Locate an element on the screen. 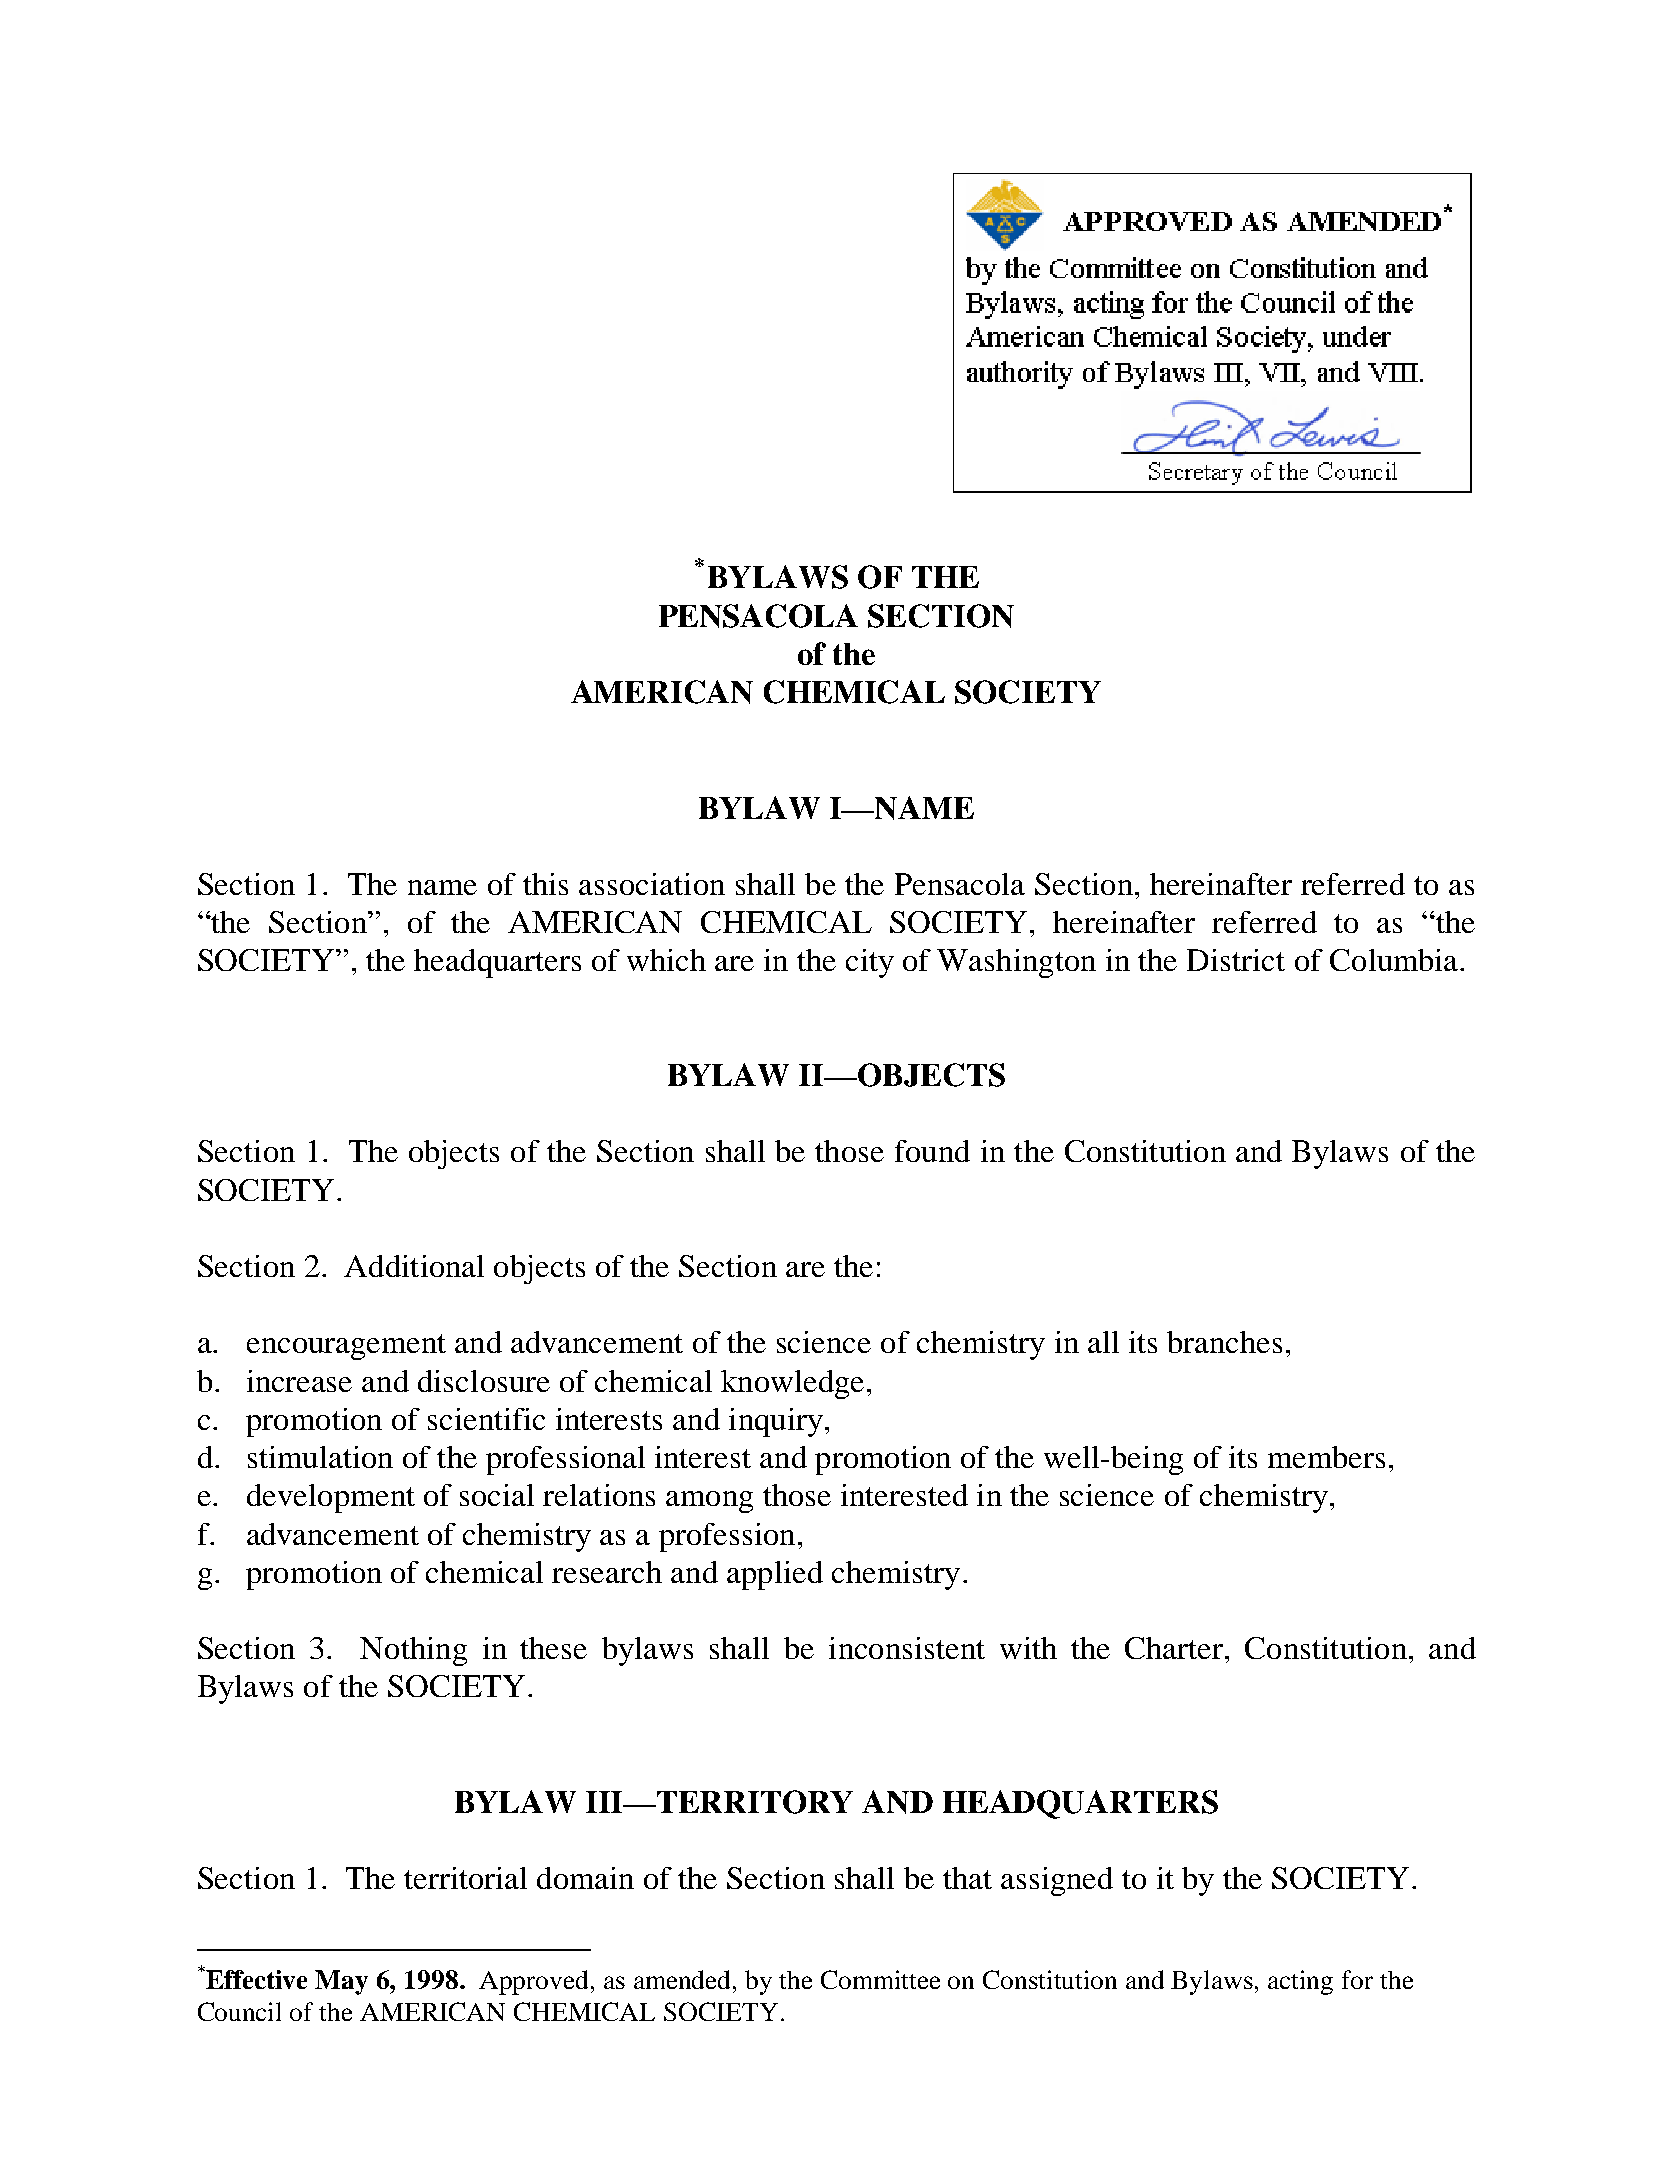  acting is located at coordinates (1300, 1982).
